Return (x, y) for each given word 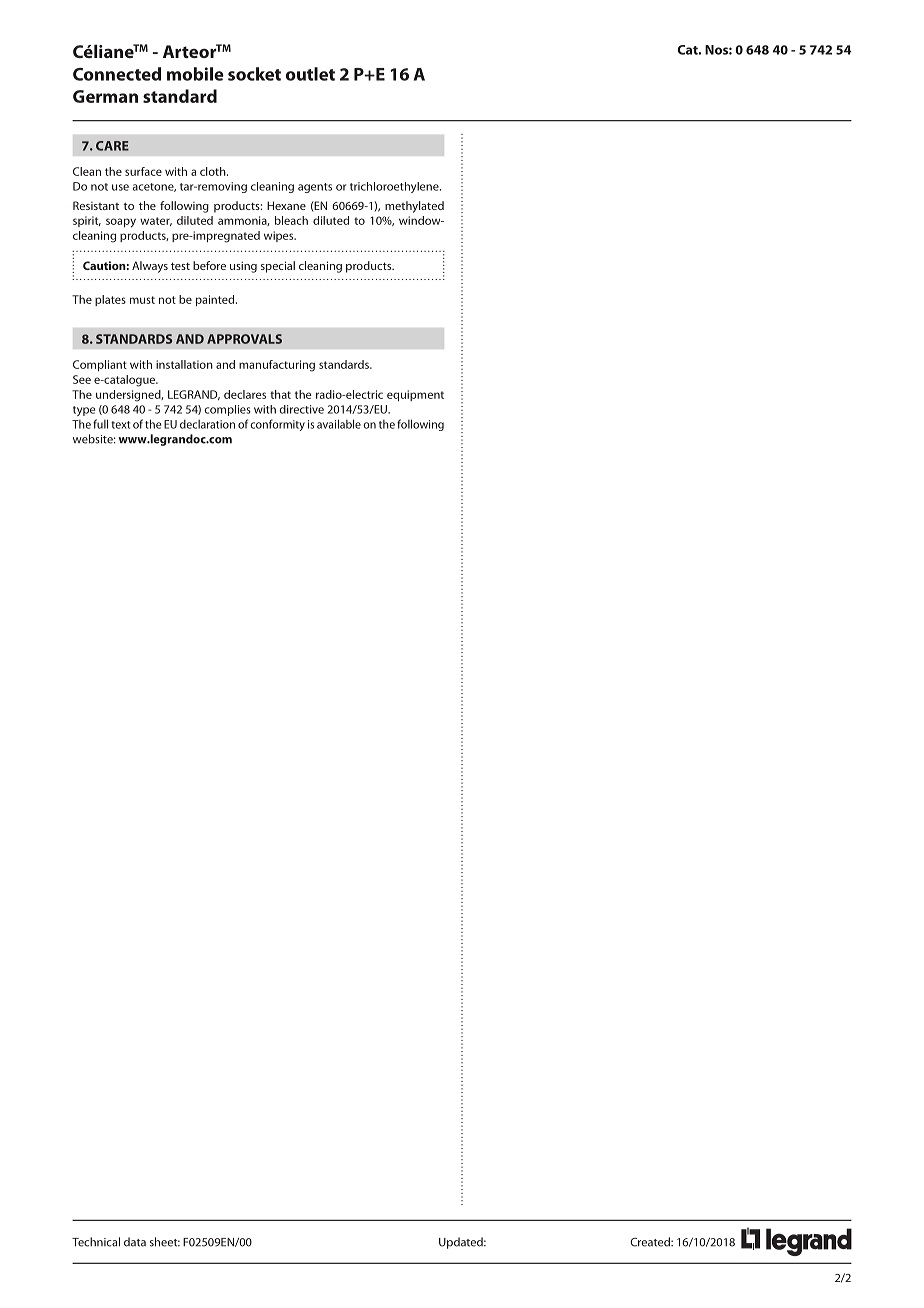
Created (651, 1242)
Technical (96, 1242)
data (135, 1242)
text (120, 425)
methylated (414, 207)
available (339, 424)
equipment (415, 395)
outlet (310, 74)
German (105, 96)
